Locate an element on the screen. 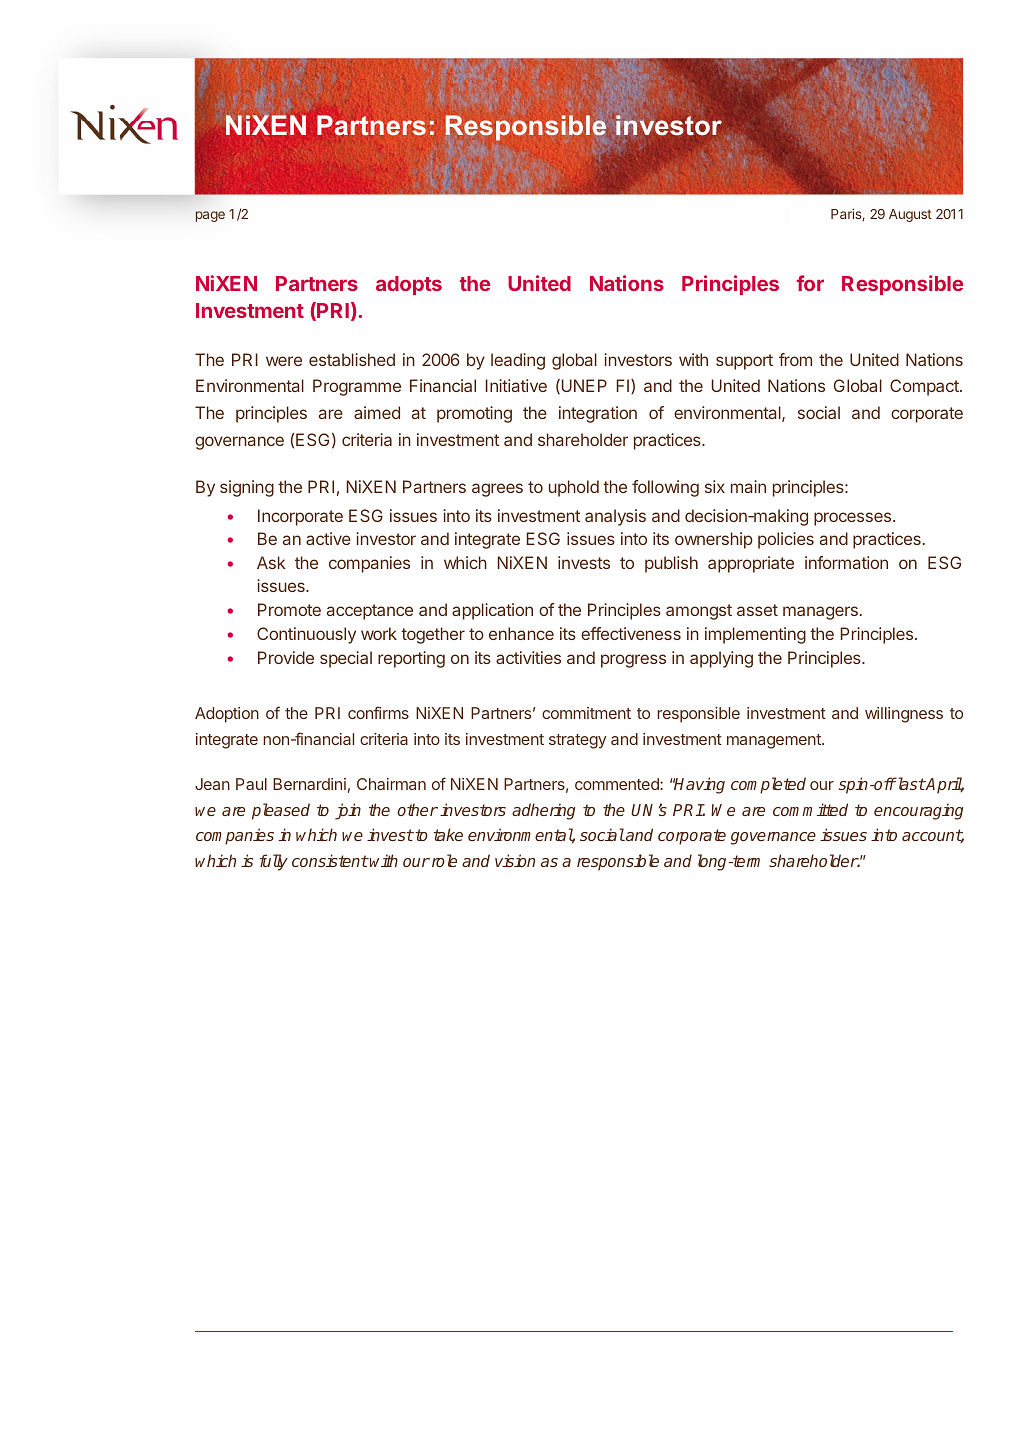 The height and width of the screenshot is (1444, 1021). uphold is located at coordinates (574, 488).
